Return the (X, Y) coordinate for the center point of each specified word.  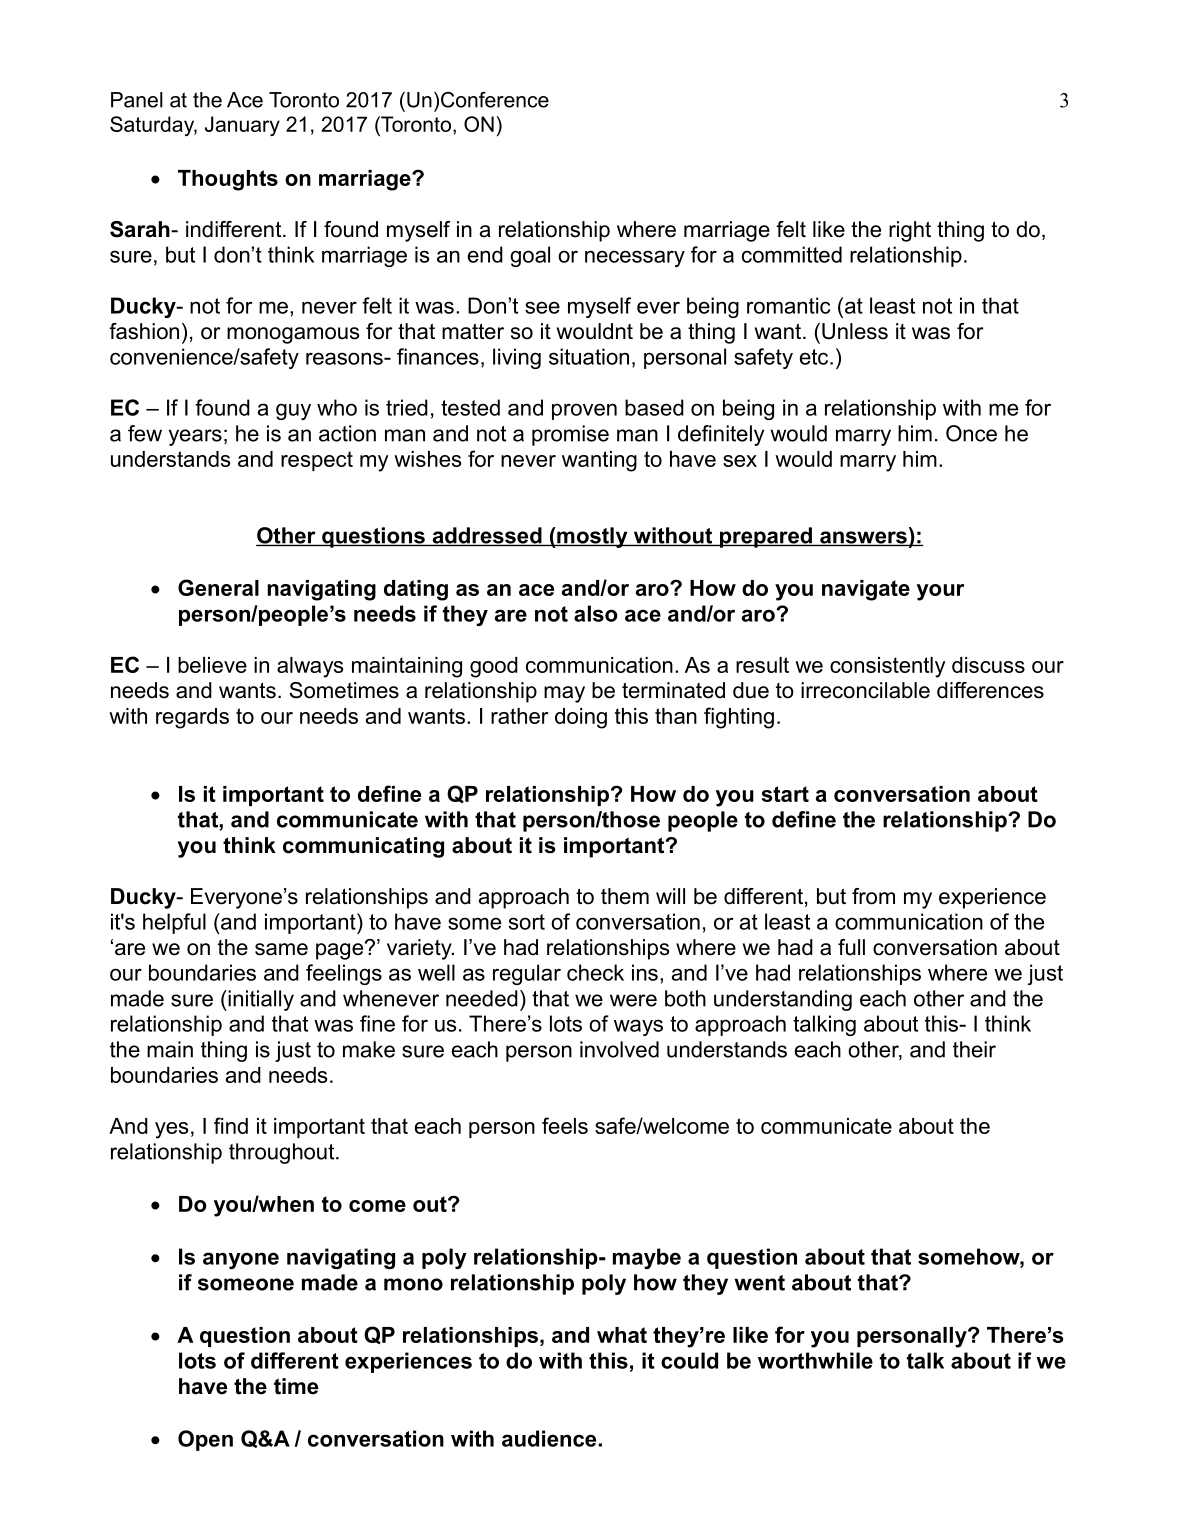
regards (192, 718)
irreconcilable (865, 690)
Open (205, 1440)
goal (530, 256)
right (910, 231)
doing (581, 718)
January (242, 126)
